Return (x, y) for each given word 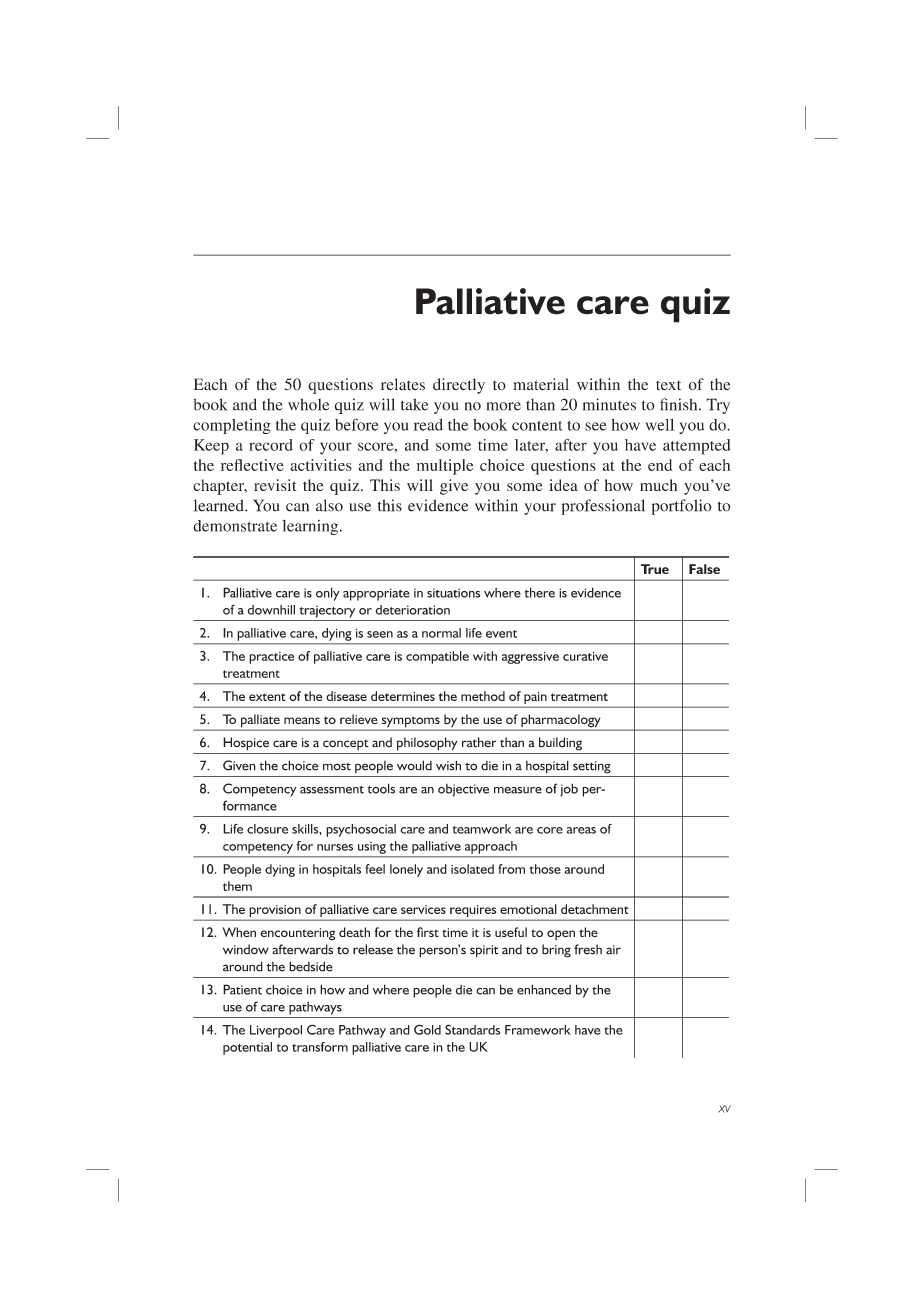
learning (311, 527)
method (483, 696)
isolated (472, 869)
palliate (260, 722)
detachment (594, 909)
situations (453, 593)
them (237, 886)
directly (459, 386)
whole (308, 404)
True (655, 569)
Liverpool (276, 1031)
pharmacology (561, 722)
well (660, 425)
